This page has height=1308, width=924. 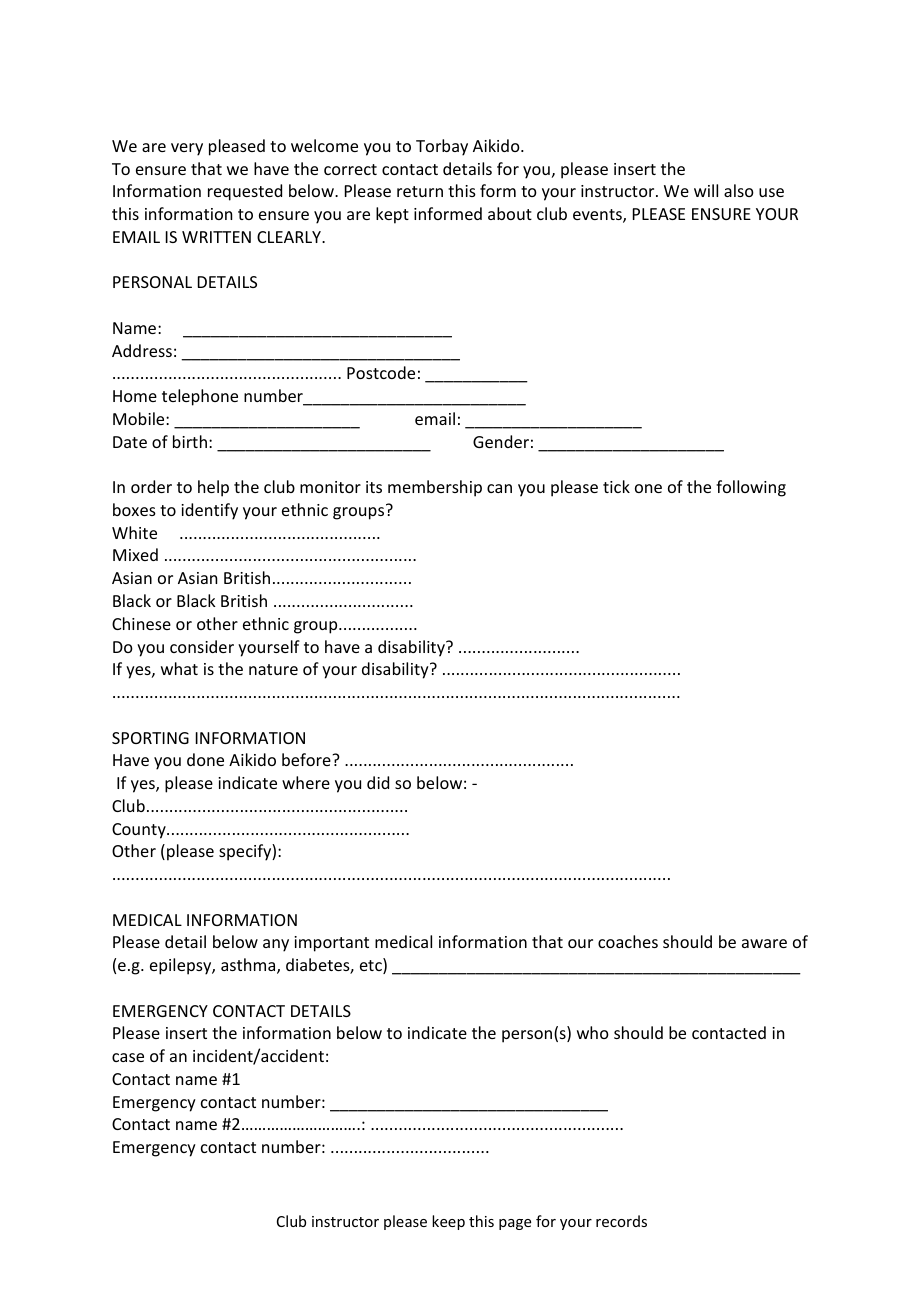 I want to click on following, so click(x=751, y=488).
